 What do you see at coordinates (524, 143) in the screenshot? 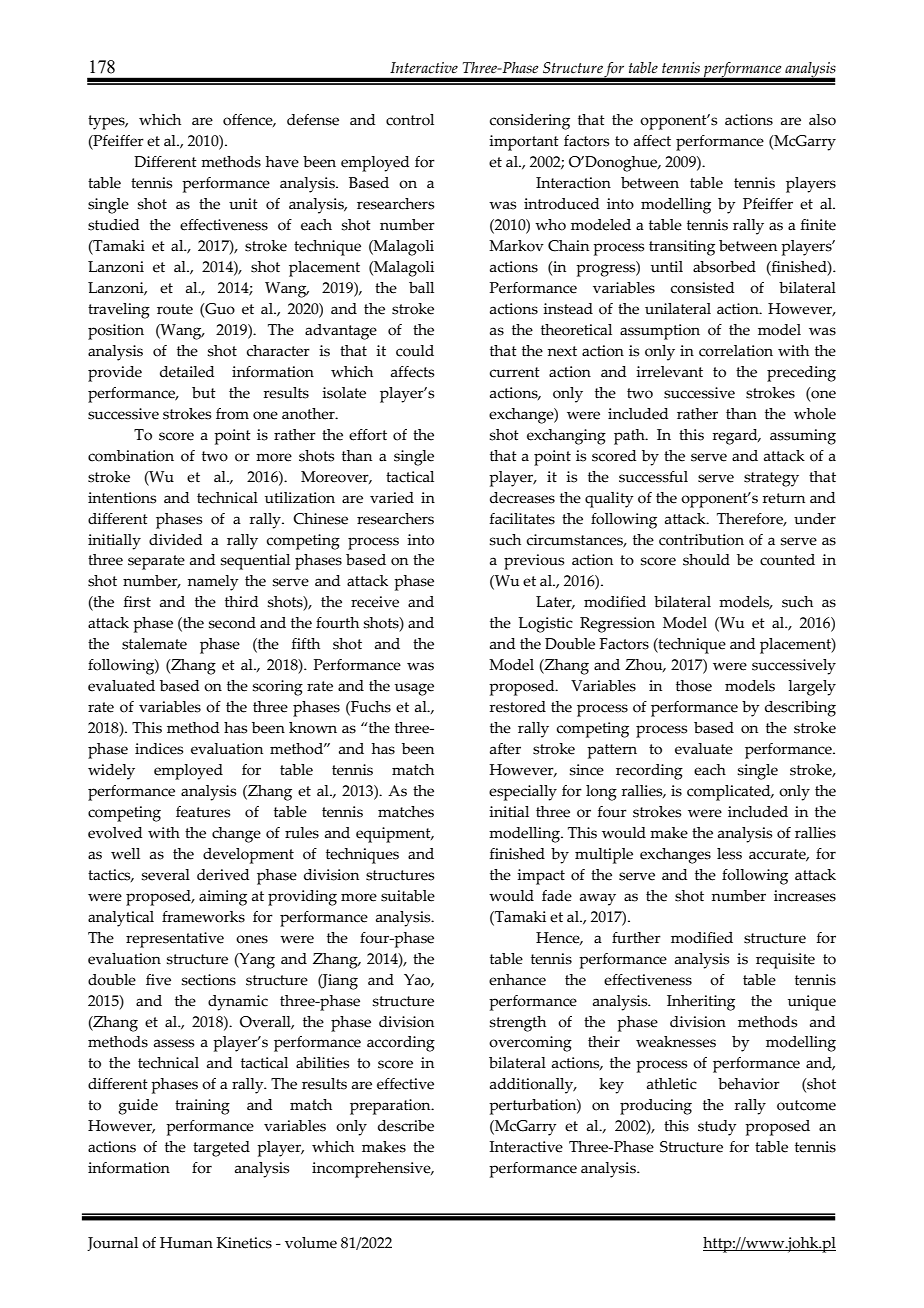
I see `important` at bounding box center [524, 143].
